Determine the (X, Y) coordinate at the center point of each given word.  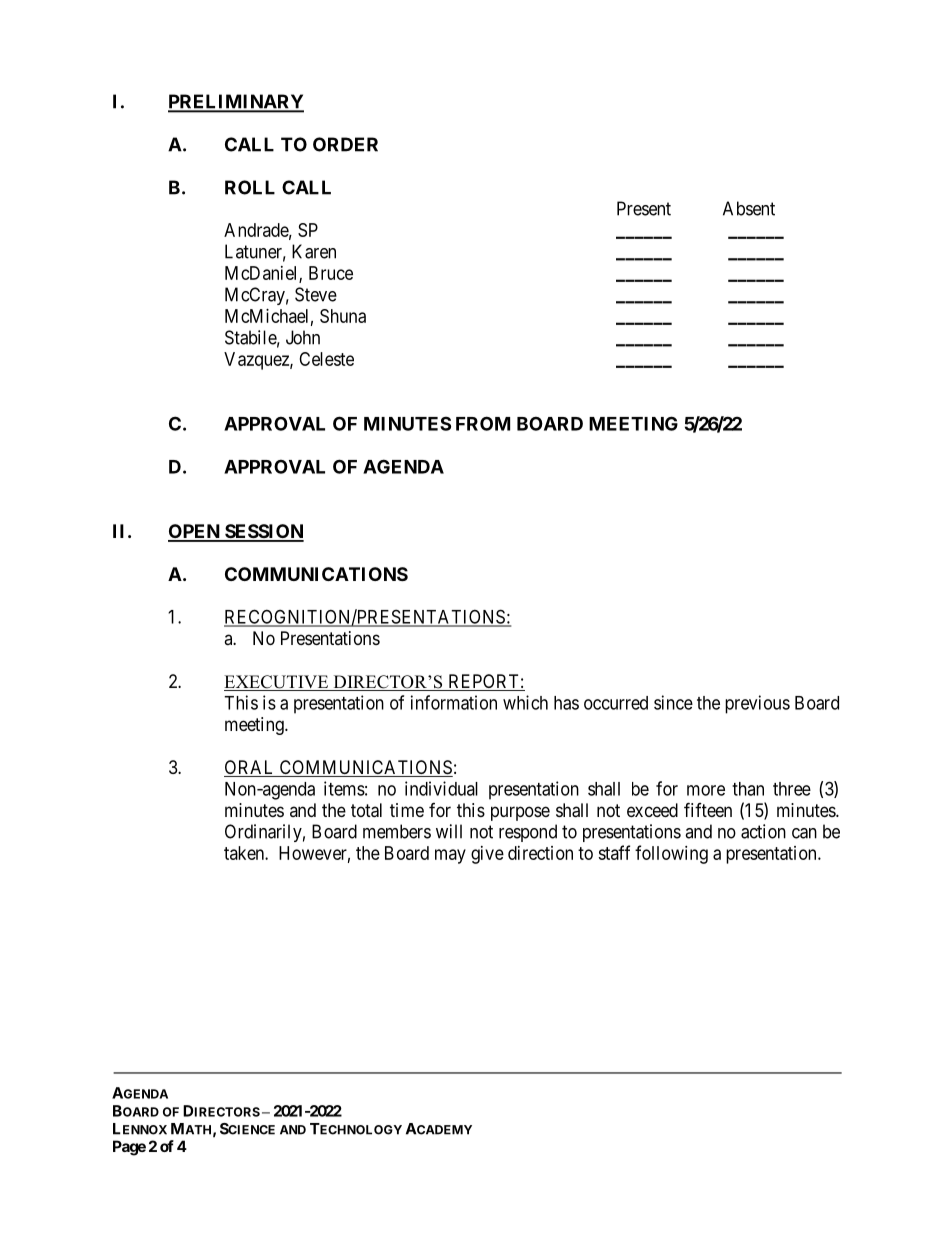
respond (528, 833)
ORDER (345, 144)
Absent (749, 208)
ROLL (250, 187)
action (763, 831)
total (366, 810)
